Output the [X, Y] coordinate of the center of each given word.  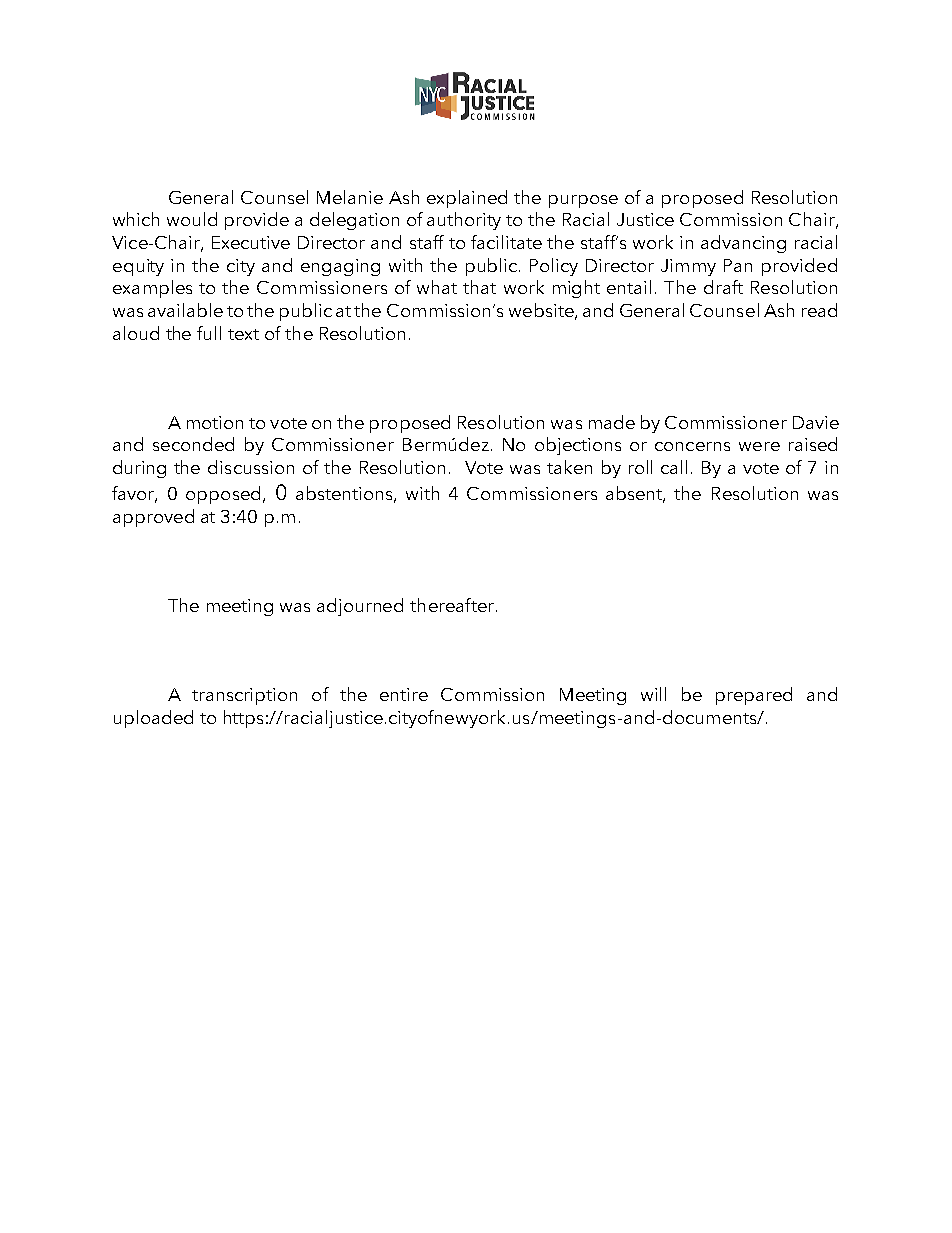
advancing [743, 244]
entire [404, 694]
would [192, 219]
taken [569, 467]
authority [464, 221]
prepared [754, 696]
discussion [251, 467]
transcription [244, 696]
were [759, 446]
